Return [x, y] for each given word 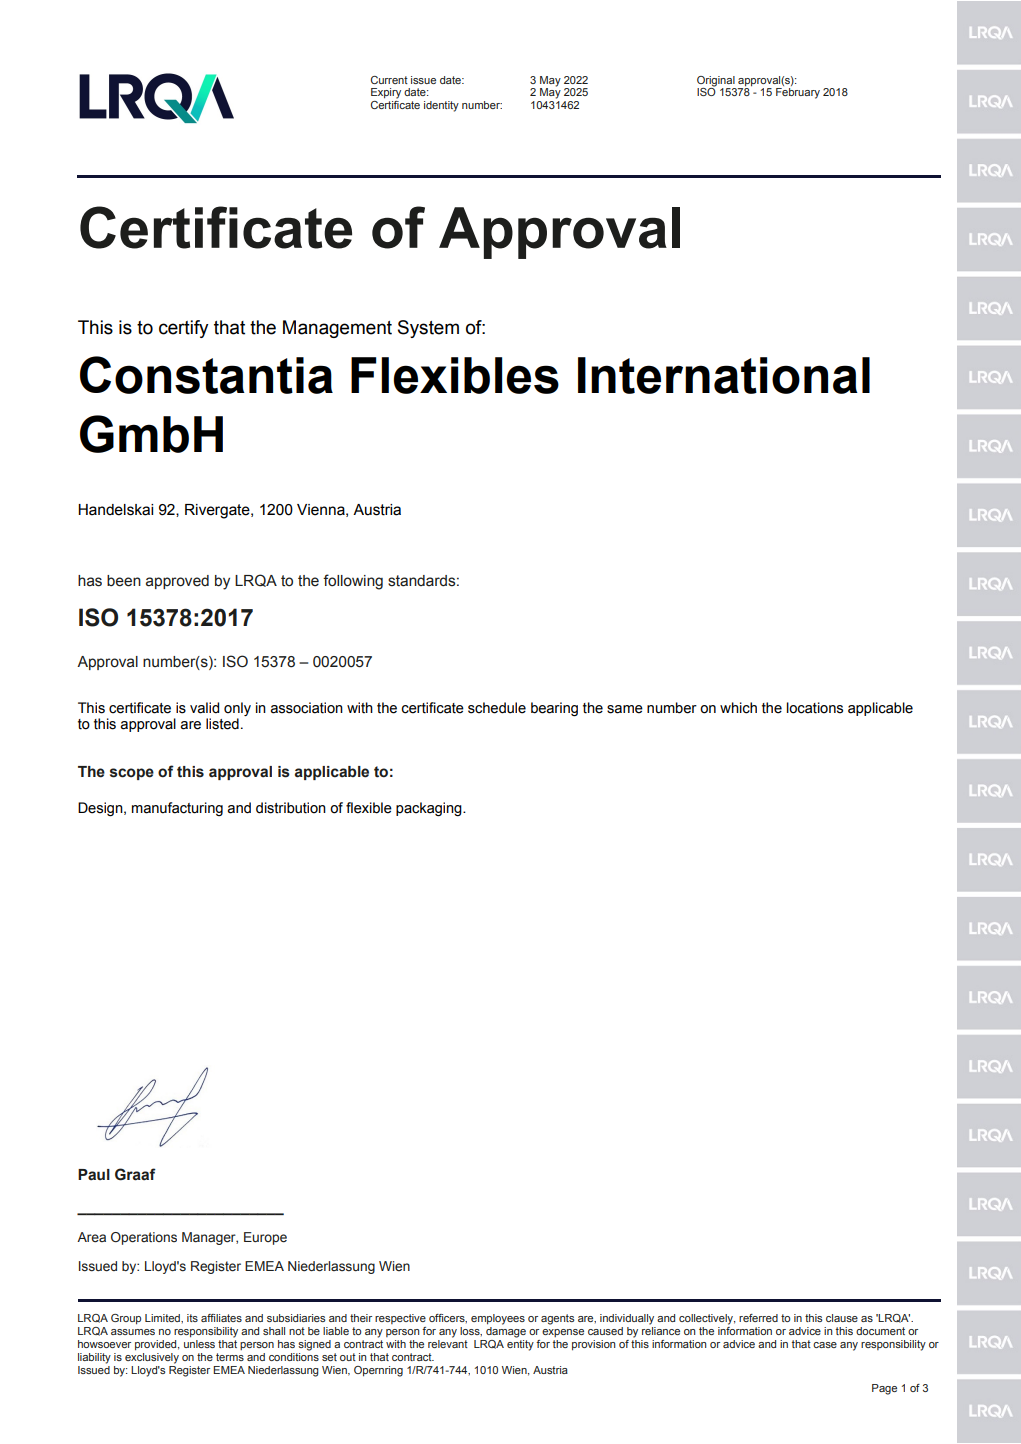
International [724, 375]
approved [177, 582]
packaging [430, 809]
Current [389, 80]
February [798, 93]
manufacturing [177, 809]
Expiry [386, 93]
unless [199, 1342]
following [353, 582]
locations [815, 708]
